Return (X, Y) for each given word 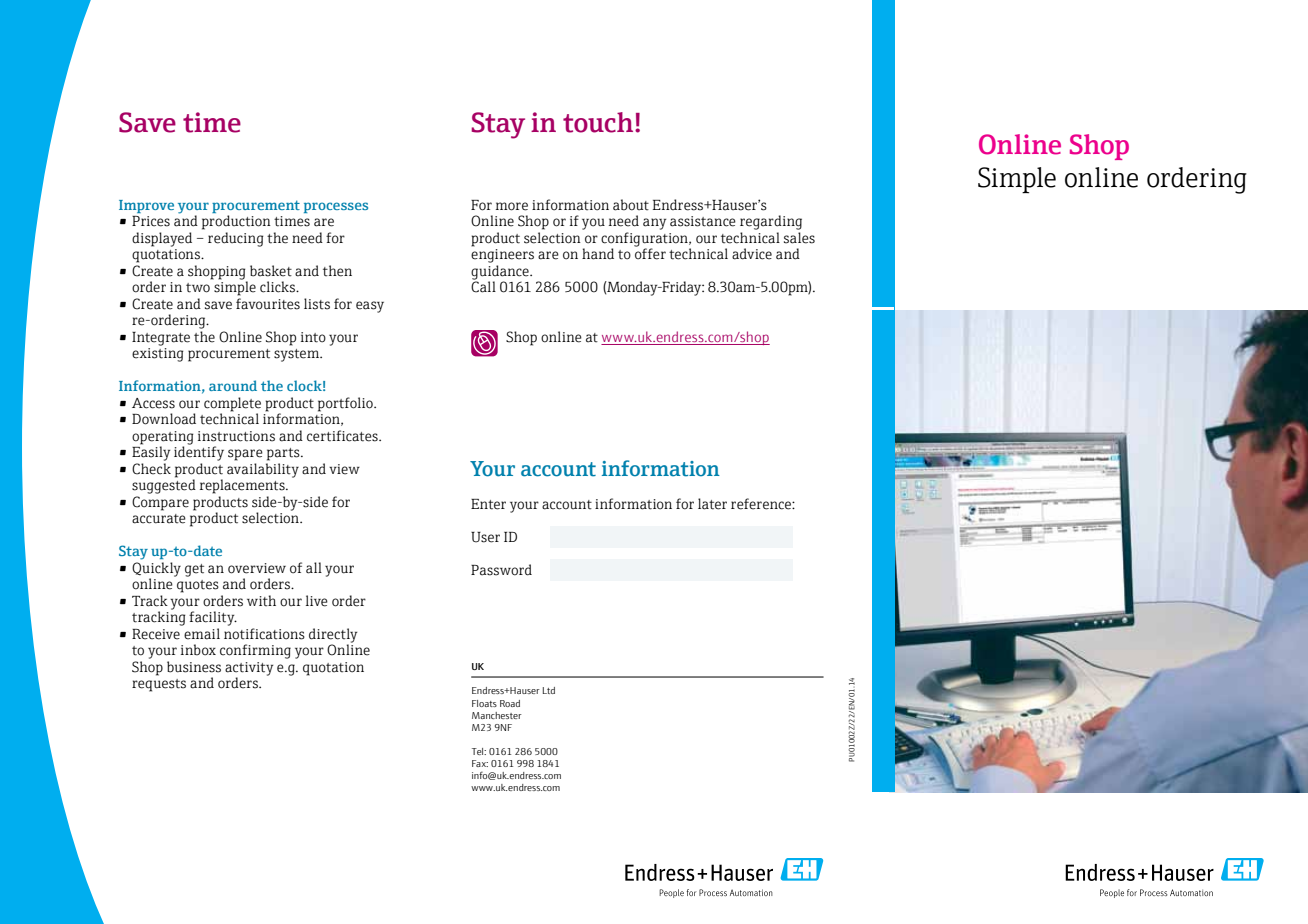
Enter (488, 504)
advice (752, 254)
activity (249, 670)
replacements (243, 486)
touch (599, 122)
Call (483, 286)
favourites (268, 304)
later (712, 504)
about (631, 205)
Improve (146, 206)
